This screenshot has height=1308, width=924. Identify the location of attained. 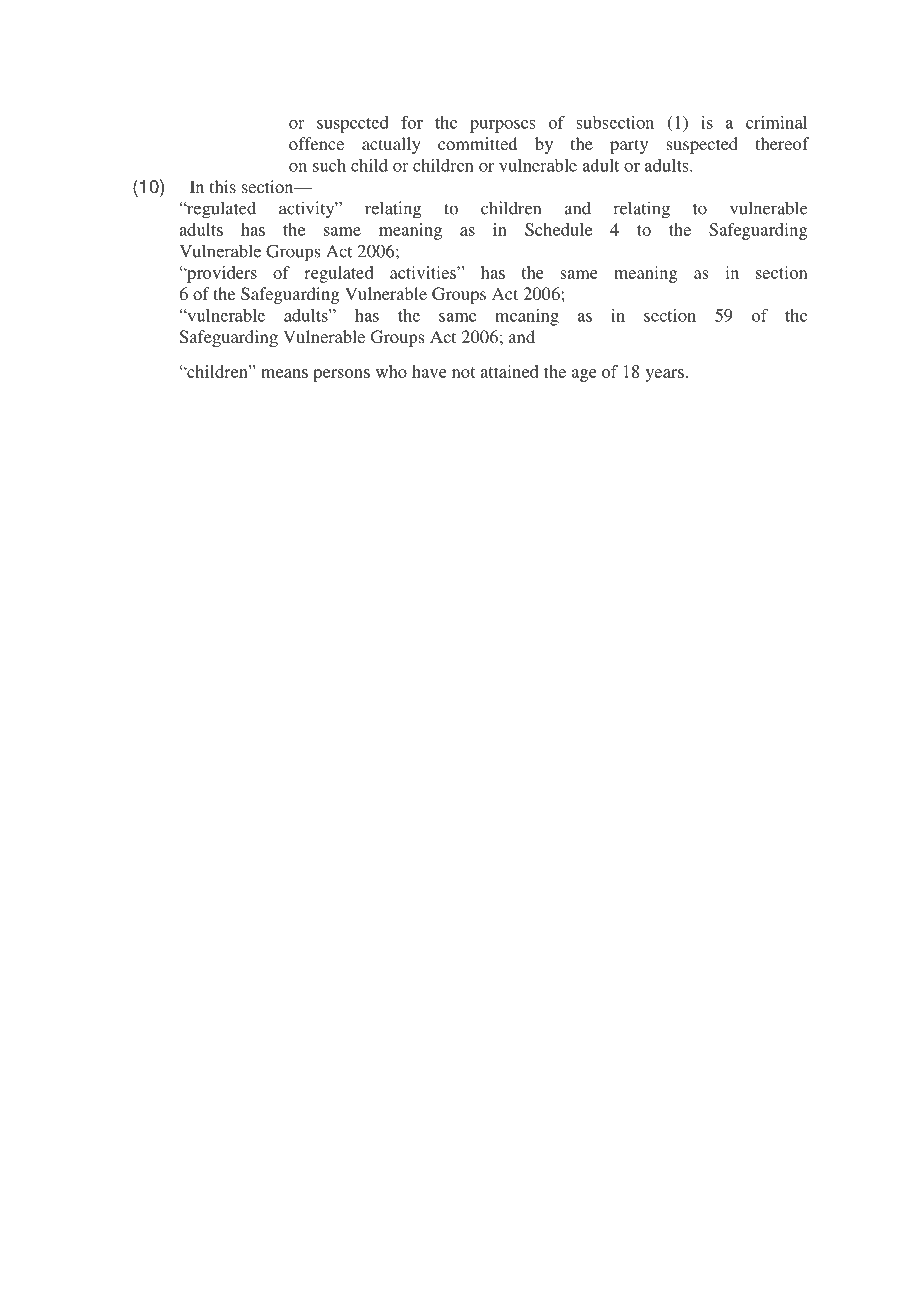
(509, 371).
